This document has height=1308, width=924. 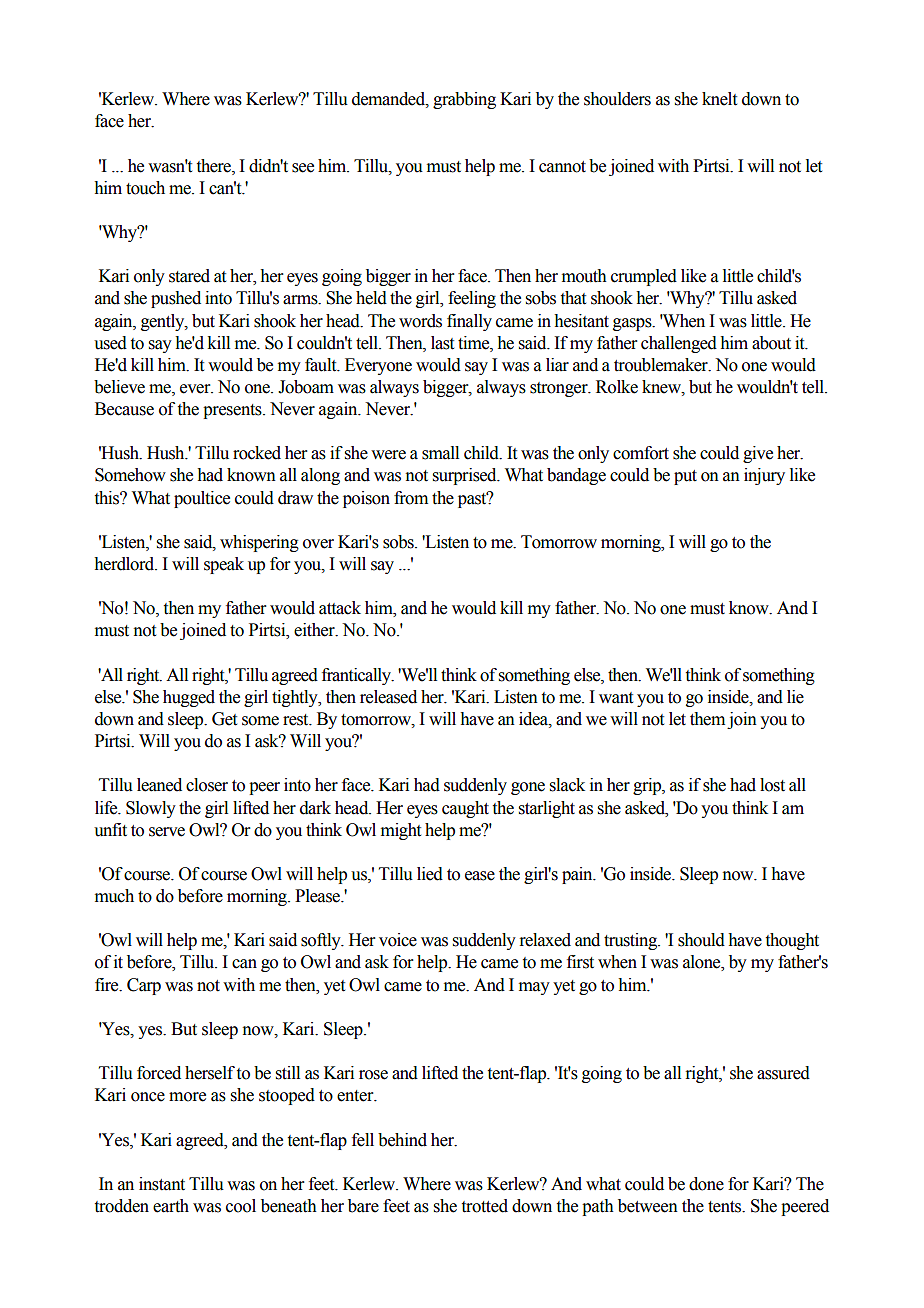 What do you see at coordinates (215, 166) in the document?
I see `there` at bounding box center [215, 166].
